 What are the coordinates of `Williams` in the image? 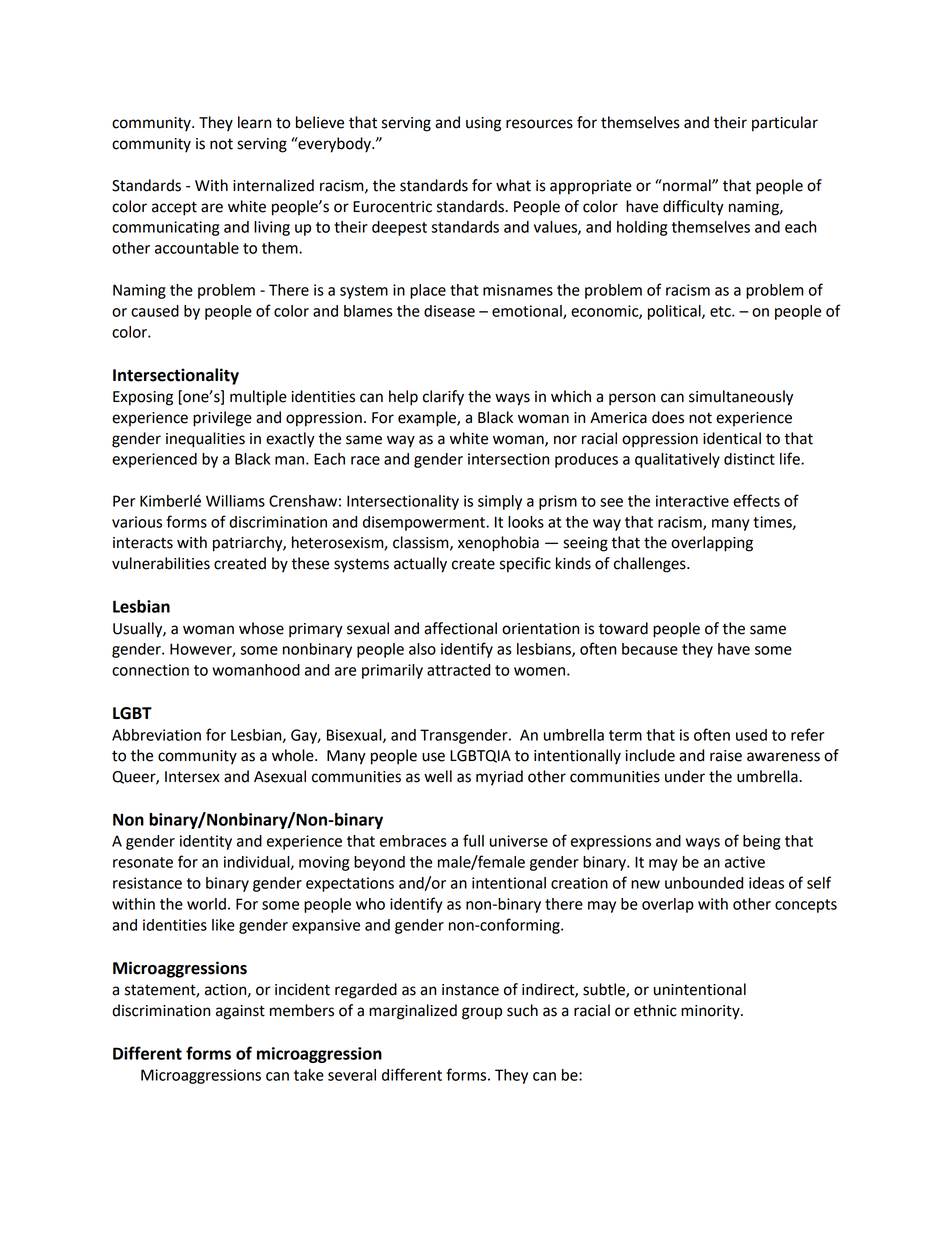 It's located at (235, 501).
